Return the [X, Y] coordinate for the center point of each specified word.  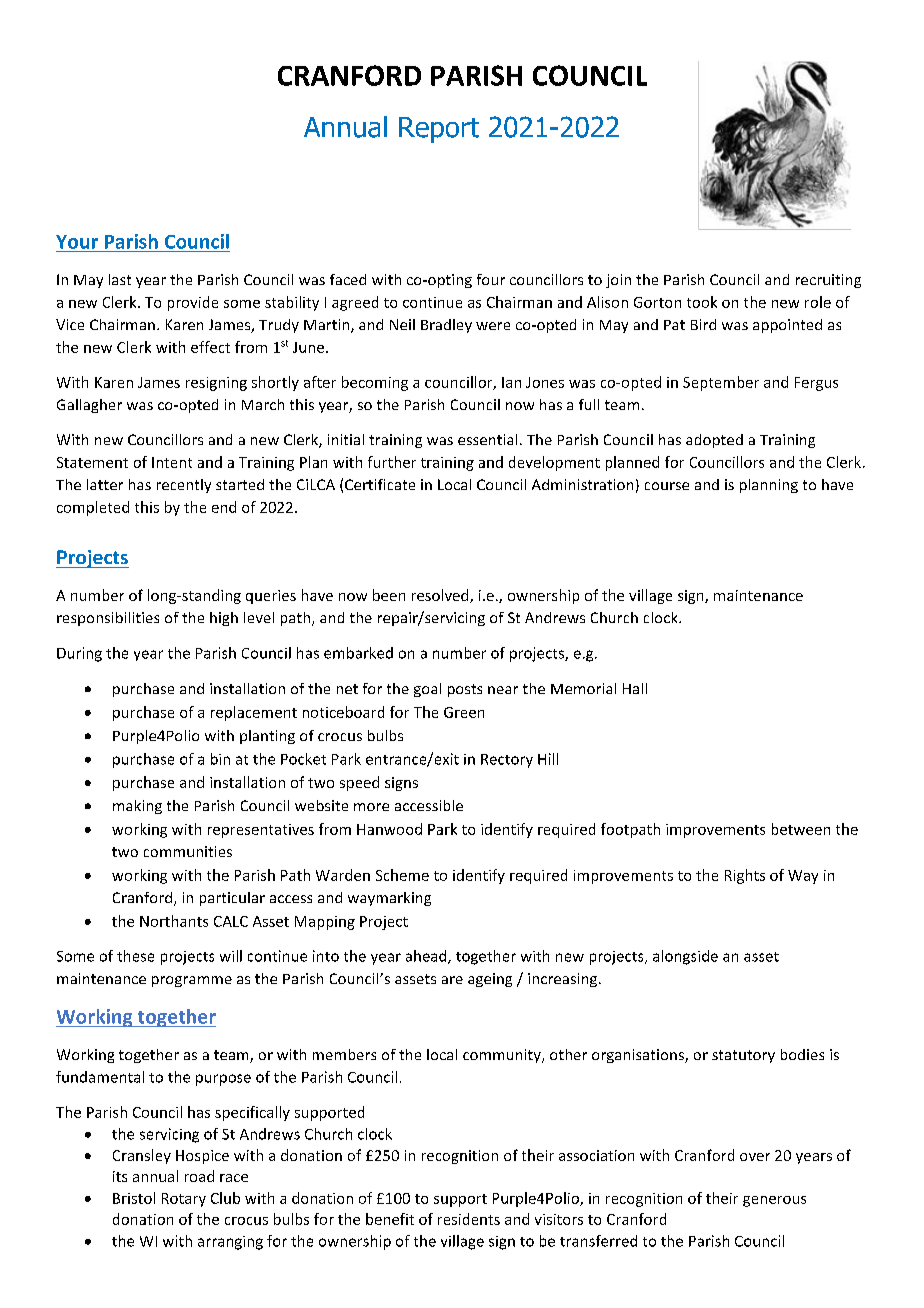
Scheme [402, 875]
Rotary [184, 1200]
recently [184, 486]
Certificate [380, 484]
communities [188, 851]
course [667, 486]
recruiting [828, 281]
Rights [745, 876]
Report [439, 130]
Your [77, 242]
